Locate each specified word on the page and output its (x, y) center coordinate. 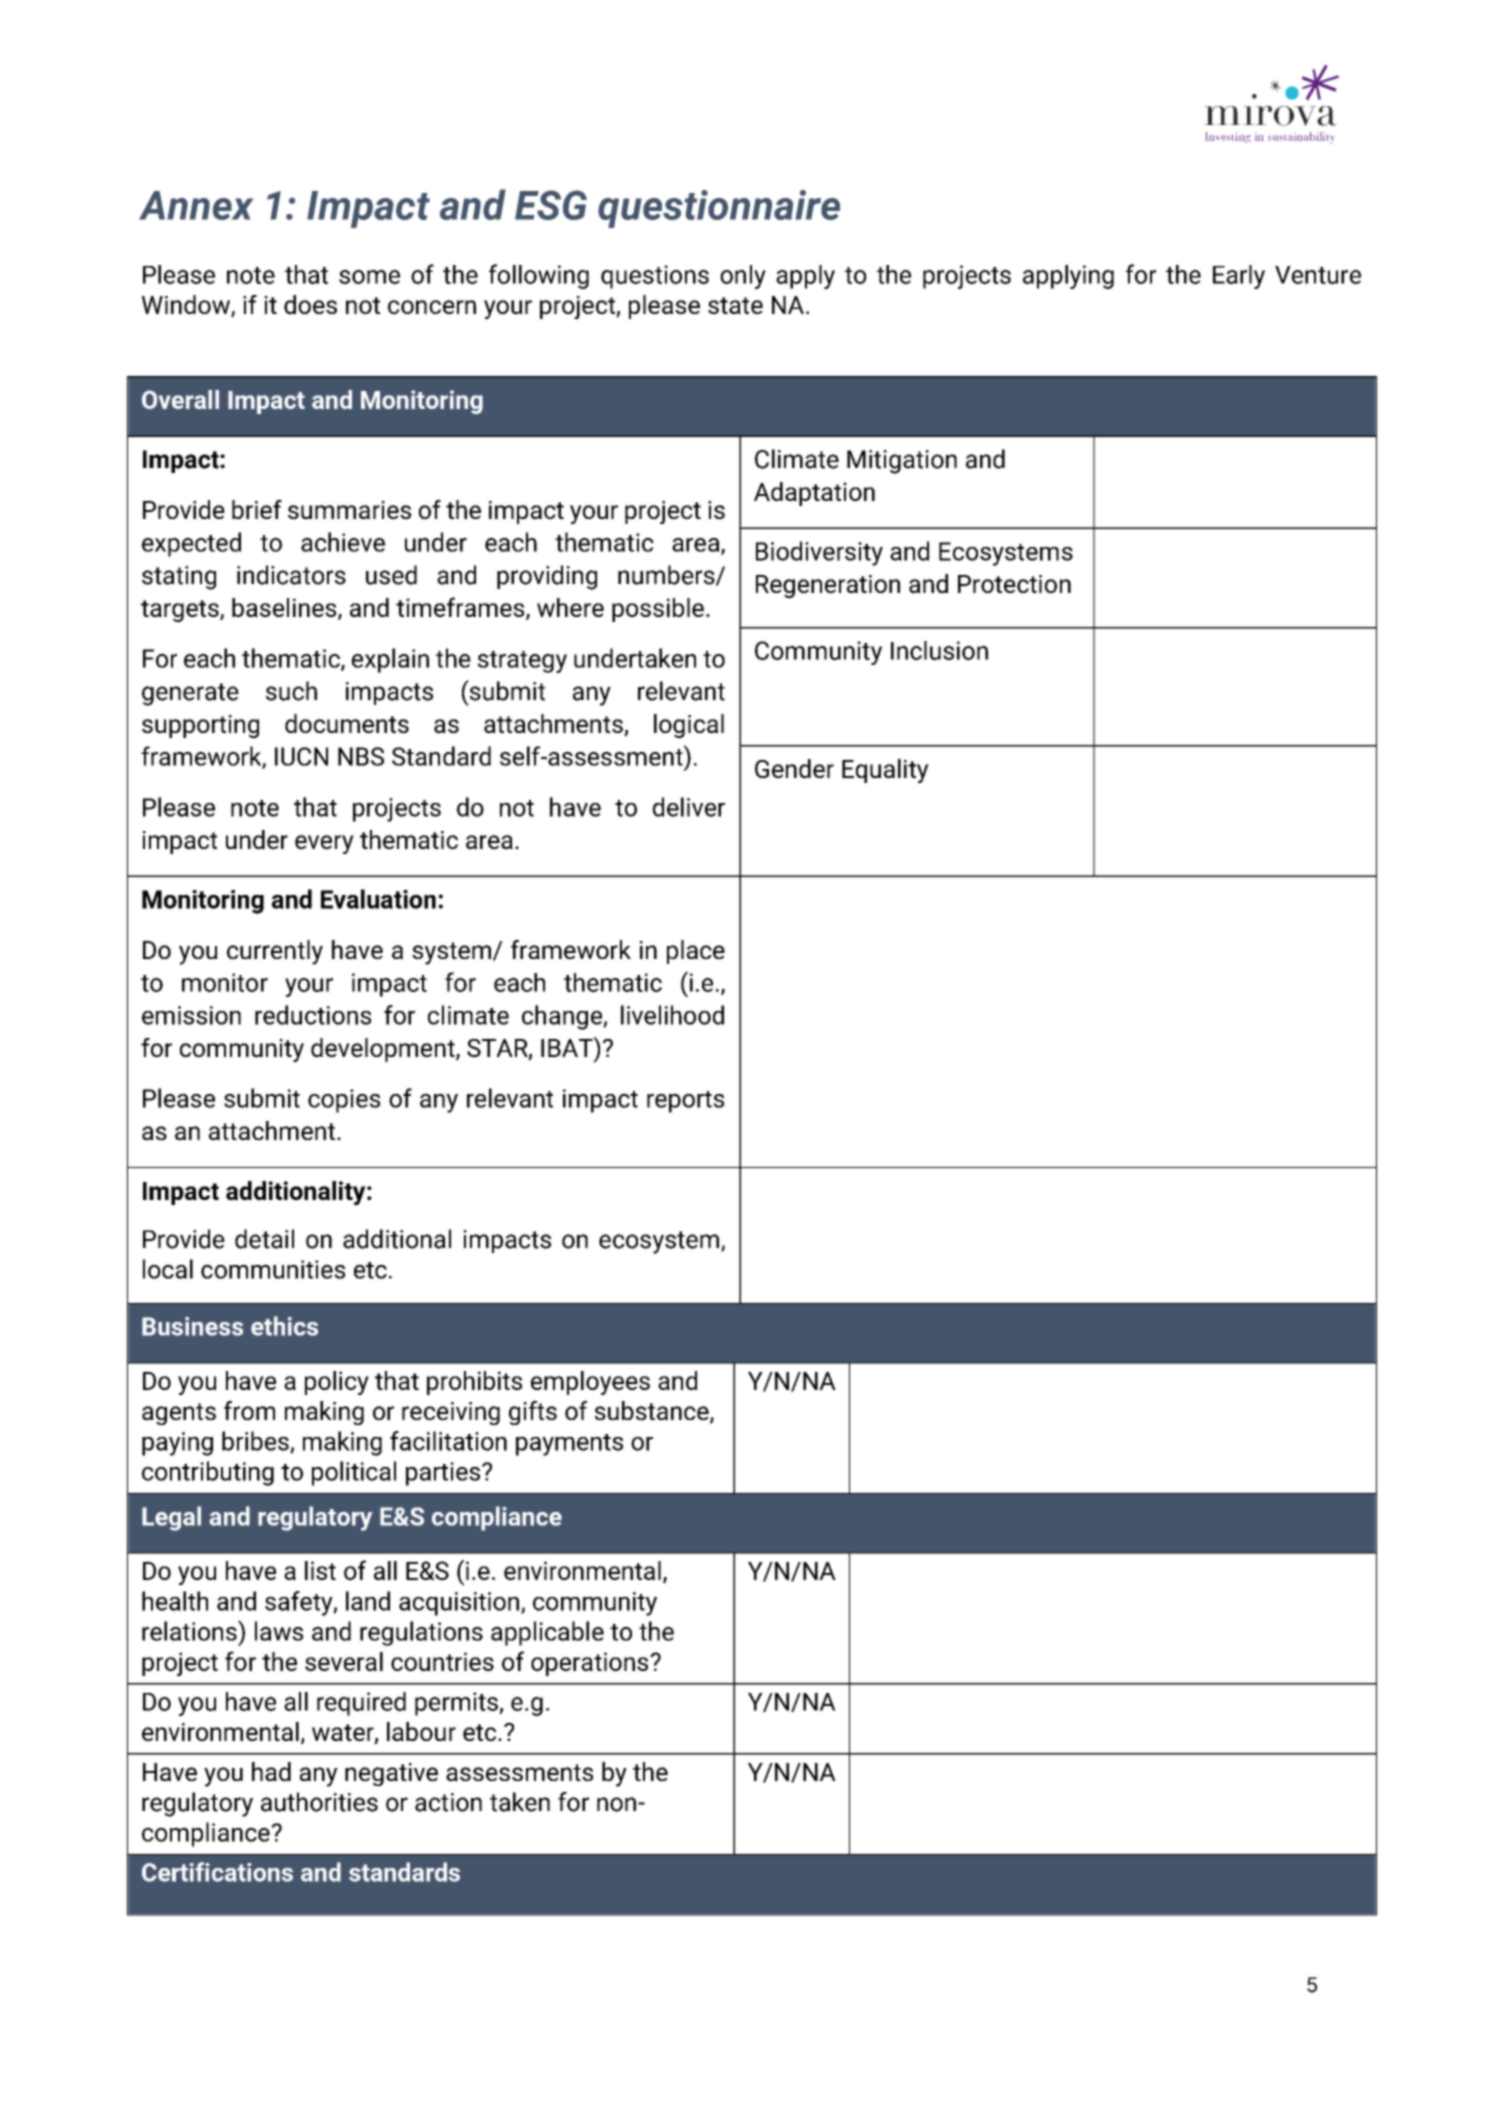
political (354, 1473)
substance (653, 1412)
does (310, 304)
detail (264, 1239)
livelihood (672, 1015)
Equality (885, 771)
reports (685, 1102)
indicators (291, 575)
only (743, 277)
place (696, 952)
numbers (667, 575)
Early (1239, 277)
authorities (319, 1802)
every (324, 844)
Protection (1014, 584)
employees (590, 1383)
